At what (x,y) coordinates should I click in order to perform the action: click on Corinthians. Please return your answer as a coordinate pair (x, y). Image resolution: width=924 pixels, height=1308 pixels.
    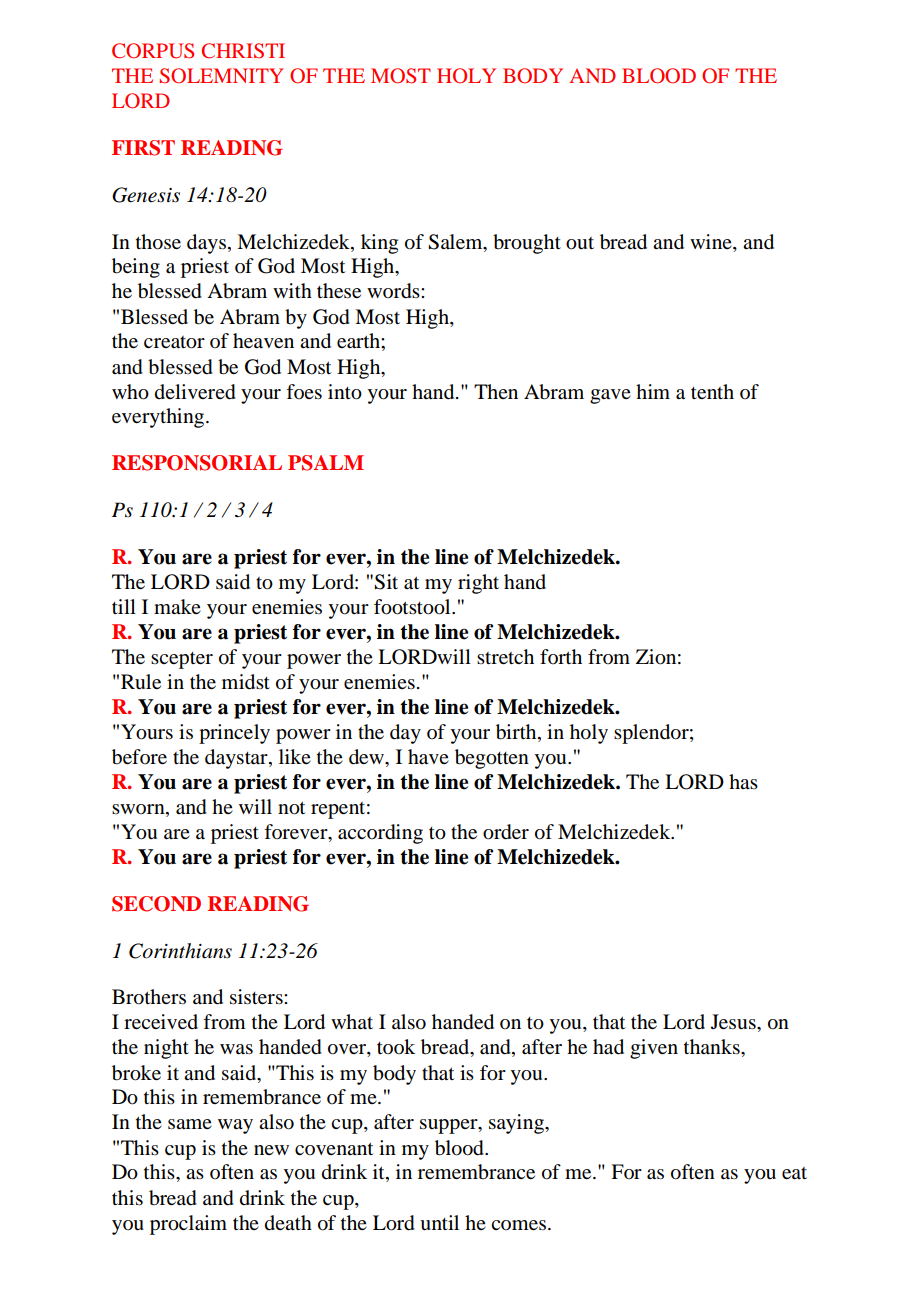
    Looking at the image, I should click on (180, 951).
